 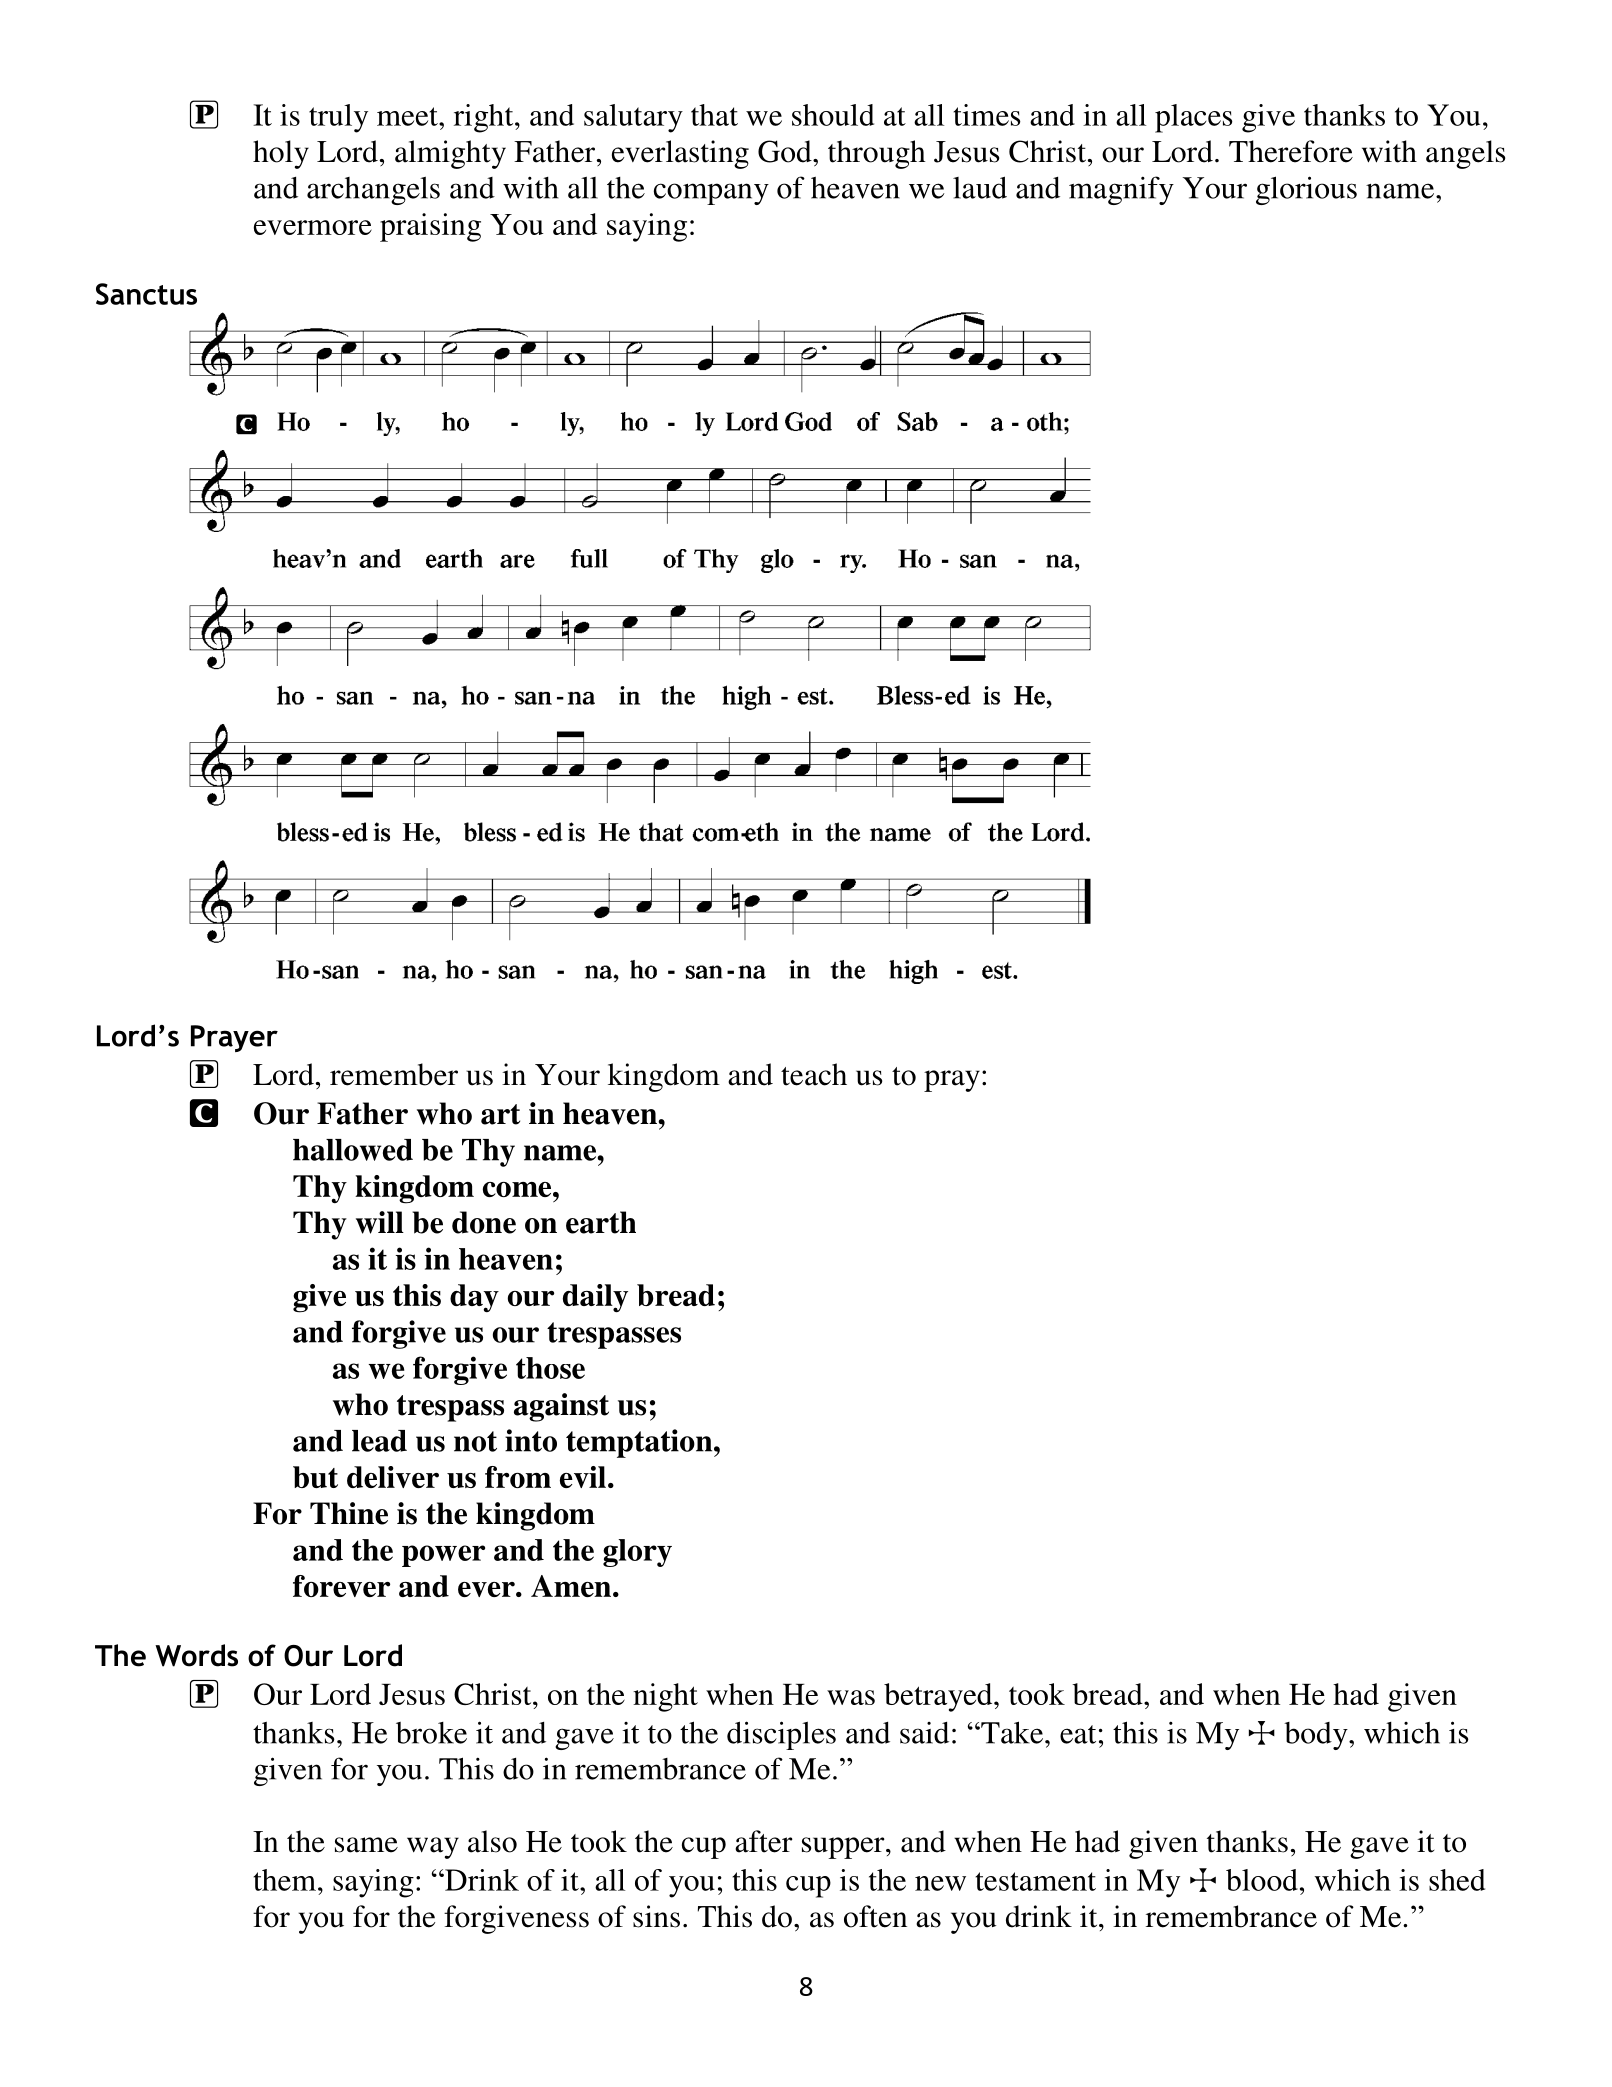 I want to click on them, so click(x=286, y=1880).
